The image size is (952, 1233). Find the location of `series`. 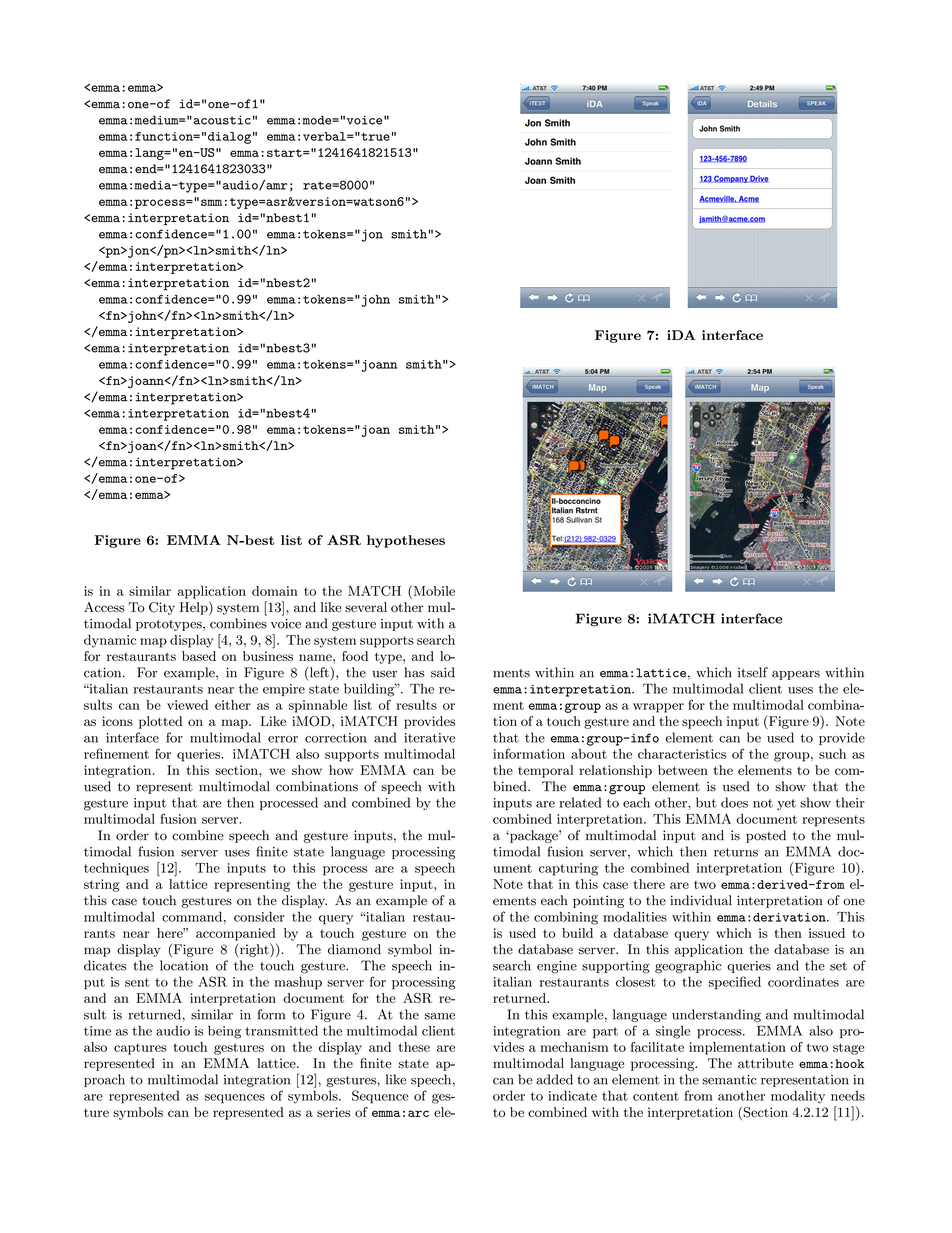

series is located at coordinates (333, 1112).
